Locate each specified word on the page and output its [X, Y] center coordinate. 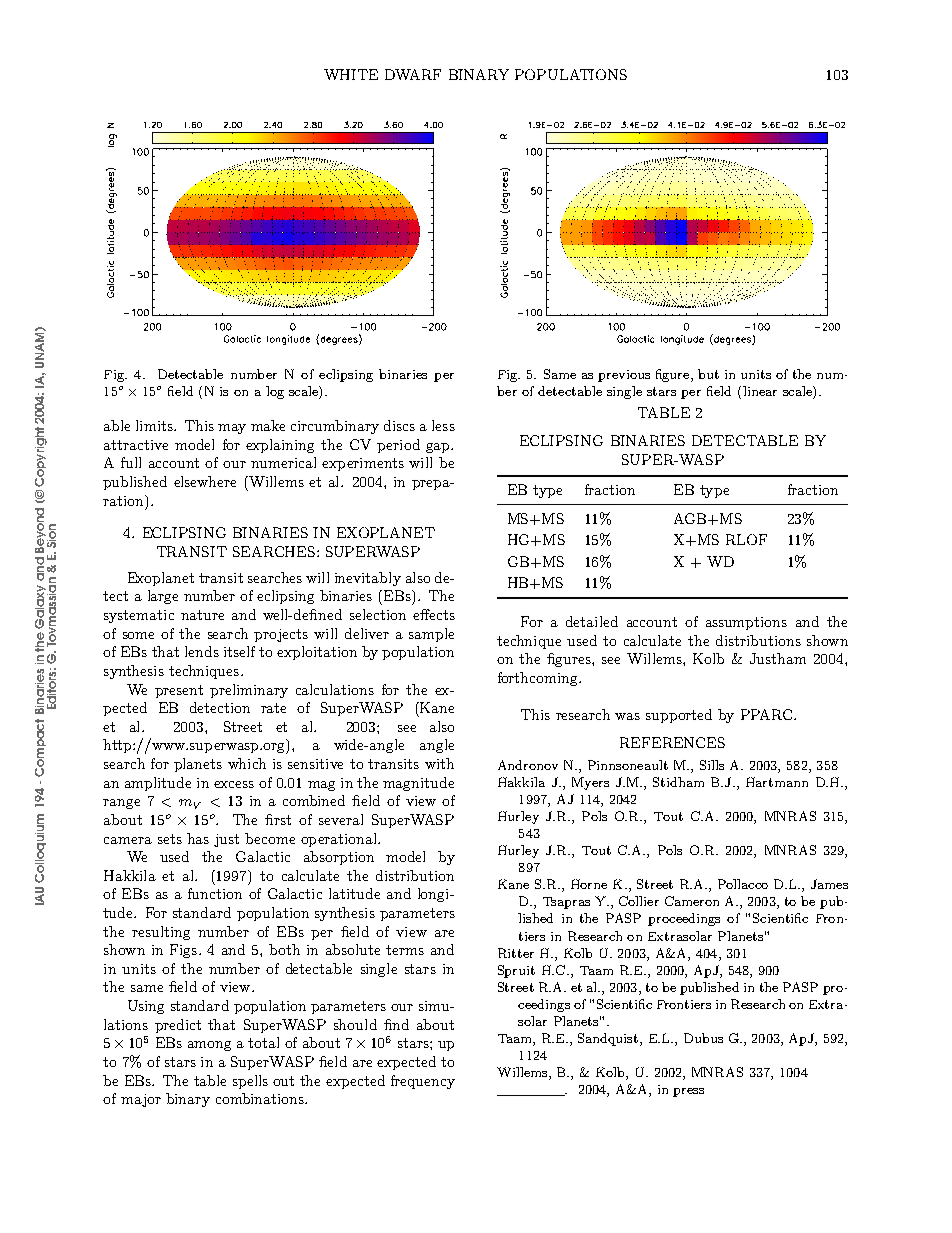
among [209, 1046]
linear [760, 391]
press [688, 1092]
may [232, 429]
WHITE [351, 74]
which [247, 763]
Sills [712, 765]
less [443, 425]
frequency [423, 1082]
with [439, 763]
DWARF [413, 74]
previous [624, 376]
